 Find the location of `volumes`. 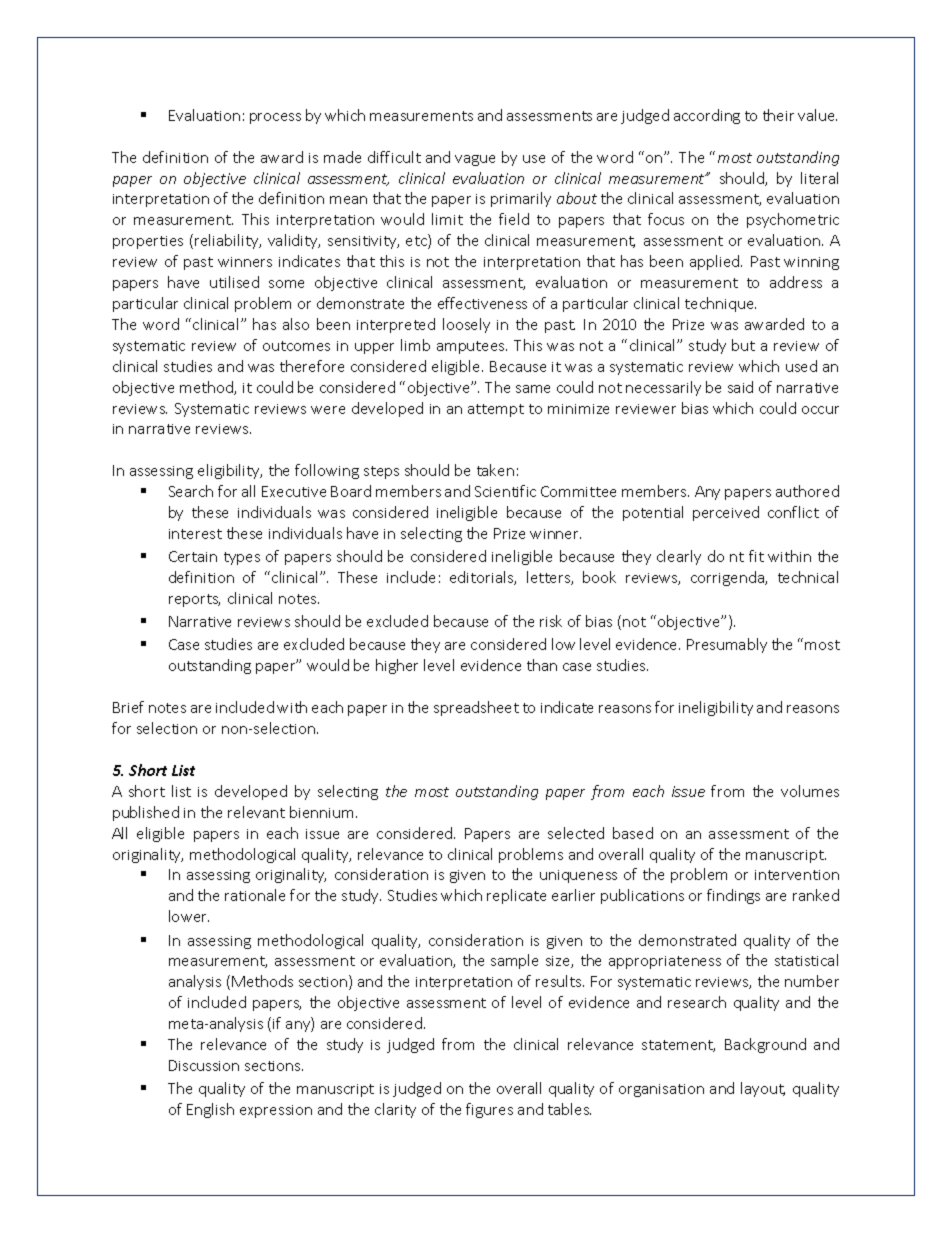

volumes is located at coordinates (810, 791).
